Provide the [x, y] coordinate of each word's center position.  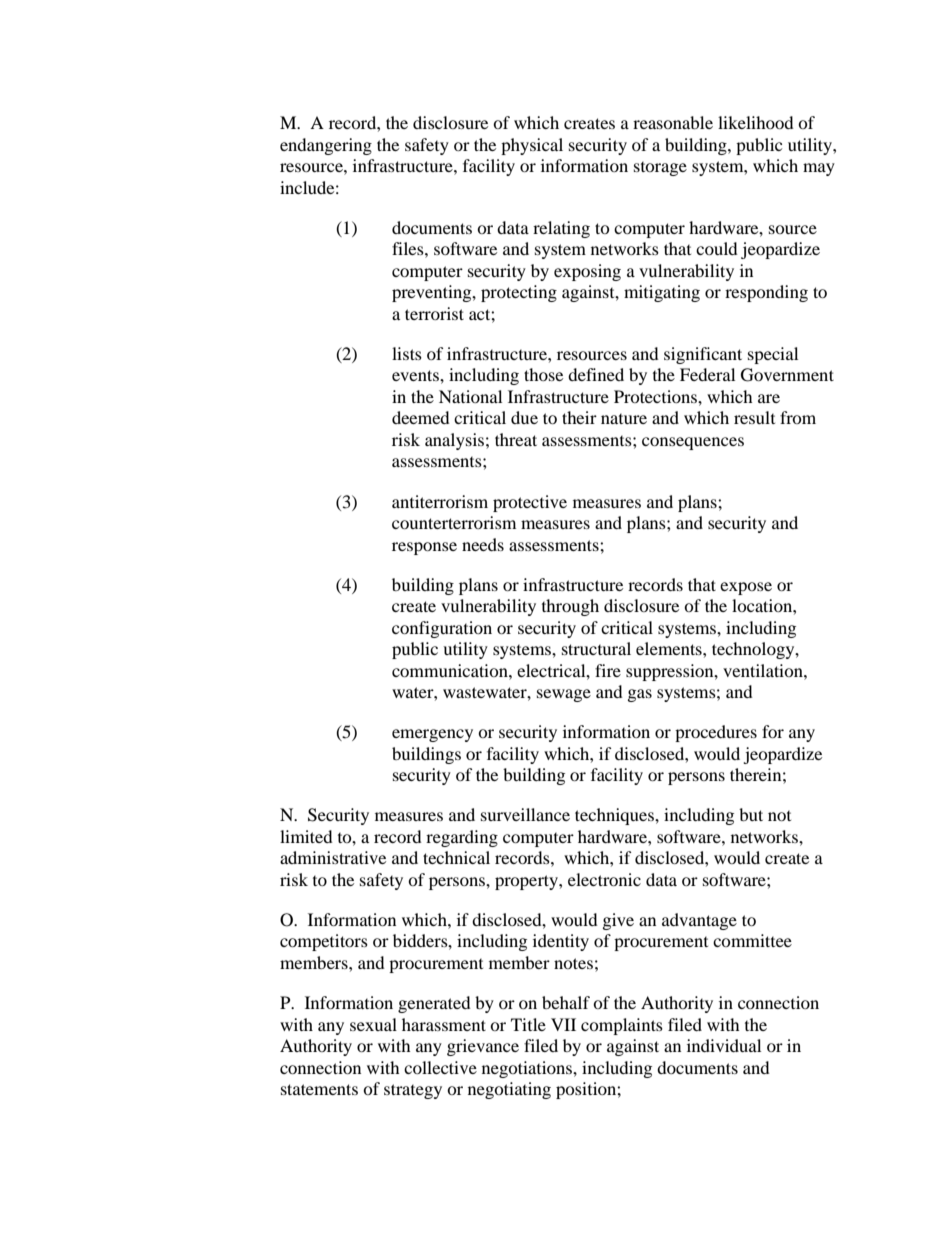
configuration [442, 629]
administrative [333, 857]
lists [407, 353]
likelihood [756, 122]
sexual [373, 1024]
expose [746, 588]
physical [532, 146]
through [570, 607]
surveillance [525, 814]
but [751, 814]
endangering [326, 146]
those [543, 374]
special [773, 355]
